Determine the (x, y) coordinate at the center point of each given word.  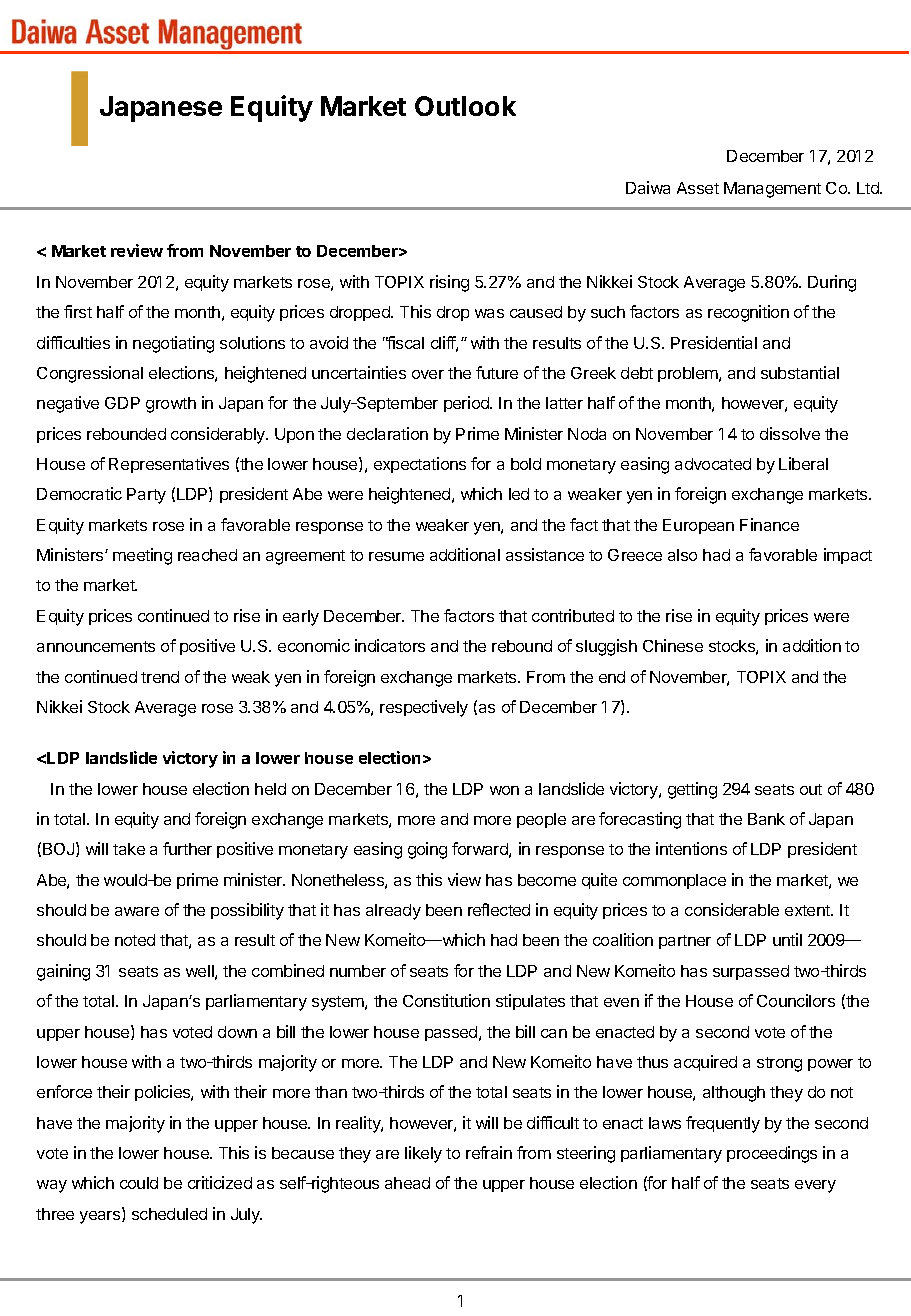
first (78, 311)
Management (772, 190)
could (139, 1183)
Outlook (465, 106)
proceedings (772, 1154)
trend (160, 677)
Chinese (673, 645)
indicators (390, 645)
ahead (407, 1183)
